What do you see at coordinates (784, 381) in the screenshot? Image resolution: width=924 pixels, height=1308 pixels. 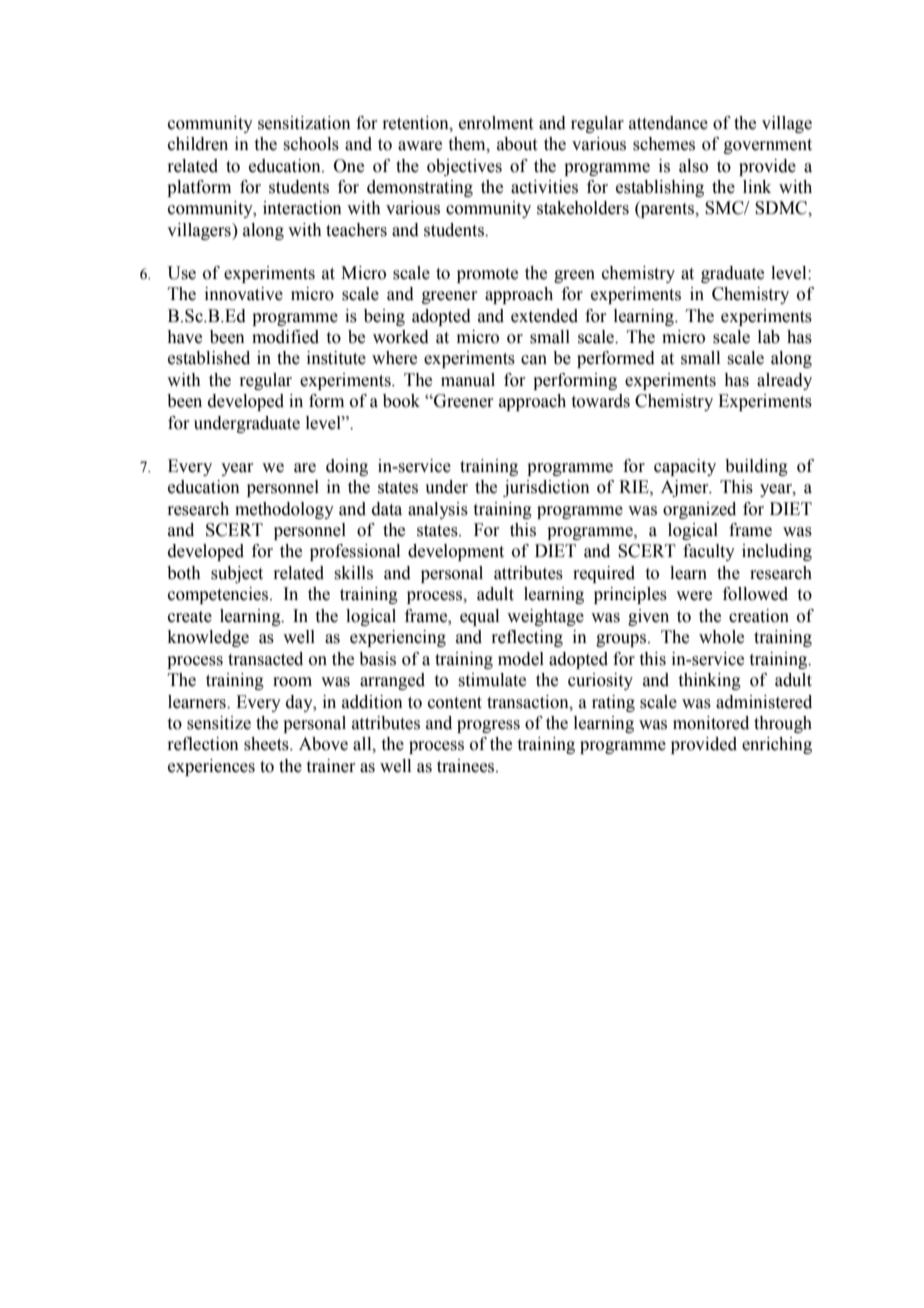 I see `already` at bounding box center [784, 381].
